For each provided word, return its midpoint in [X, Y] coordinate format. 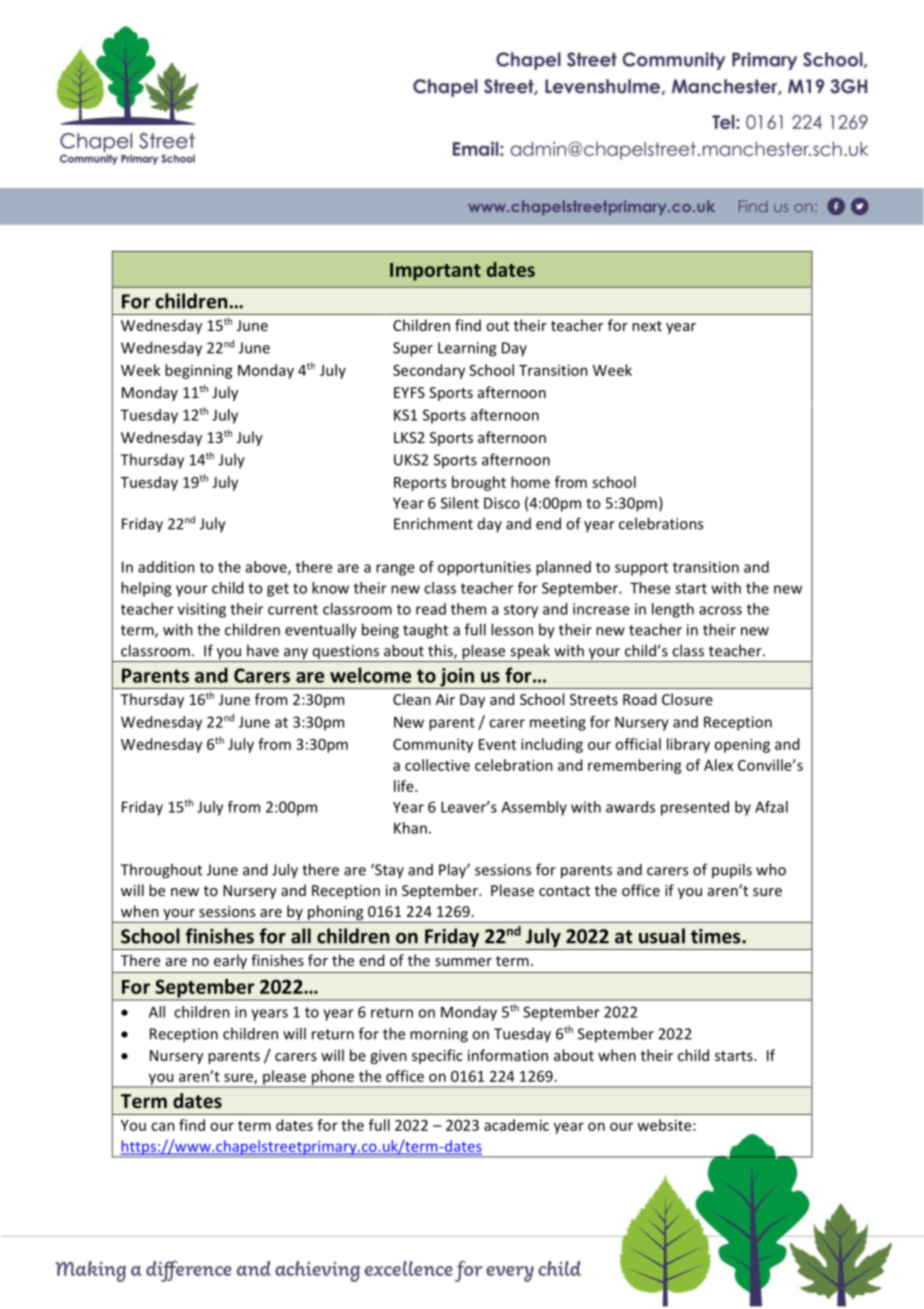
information [508, 1055]
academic [516, 1125]
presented [695, 808]
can [163, 1126]
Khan [410, 828]
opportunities [484, 568]
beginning [199, 371]
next [647, 326]
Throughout [161, 871]
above [267, 568]
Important [435, 272]
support [641, 569]
